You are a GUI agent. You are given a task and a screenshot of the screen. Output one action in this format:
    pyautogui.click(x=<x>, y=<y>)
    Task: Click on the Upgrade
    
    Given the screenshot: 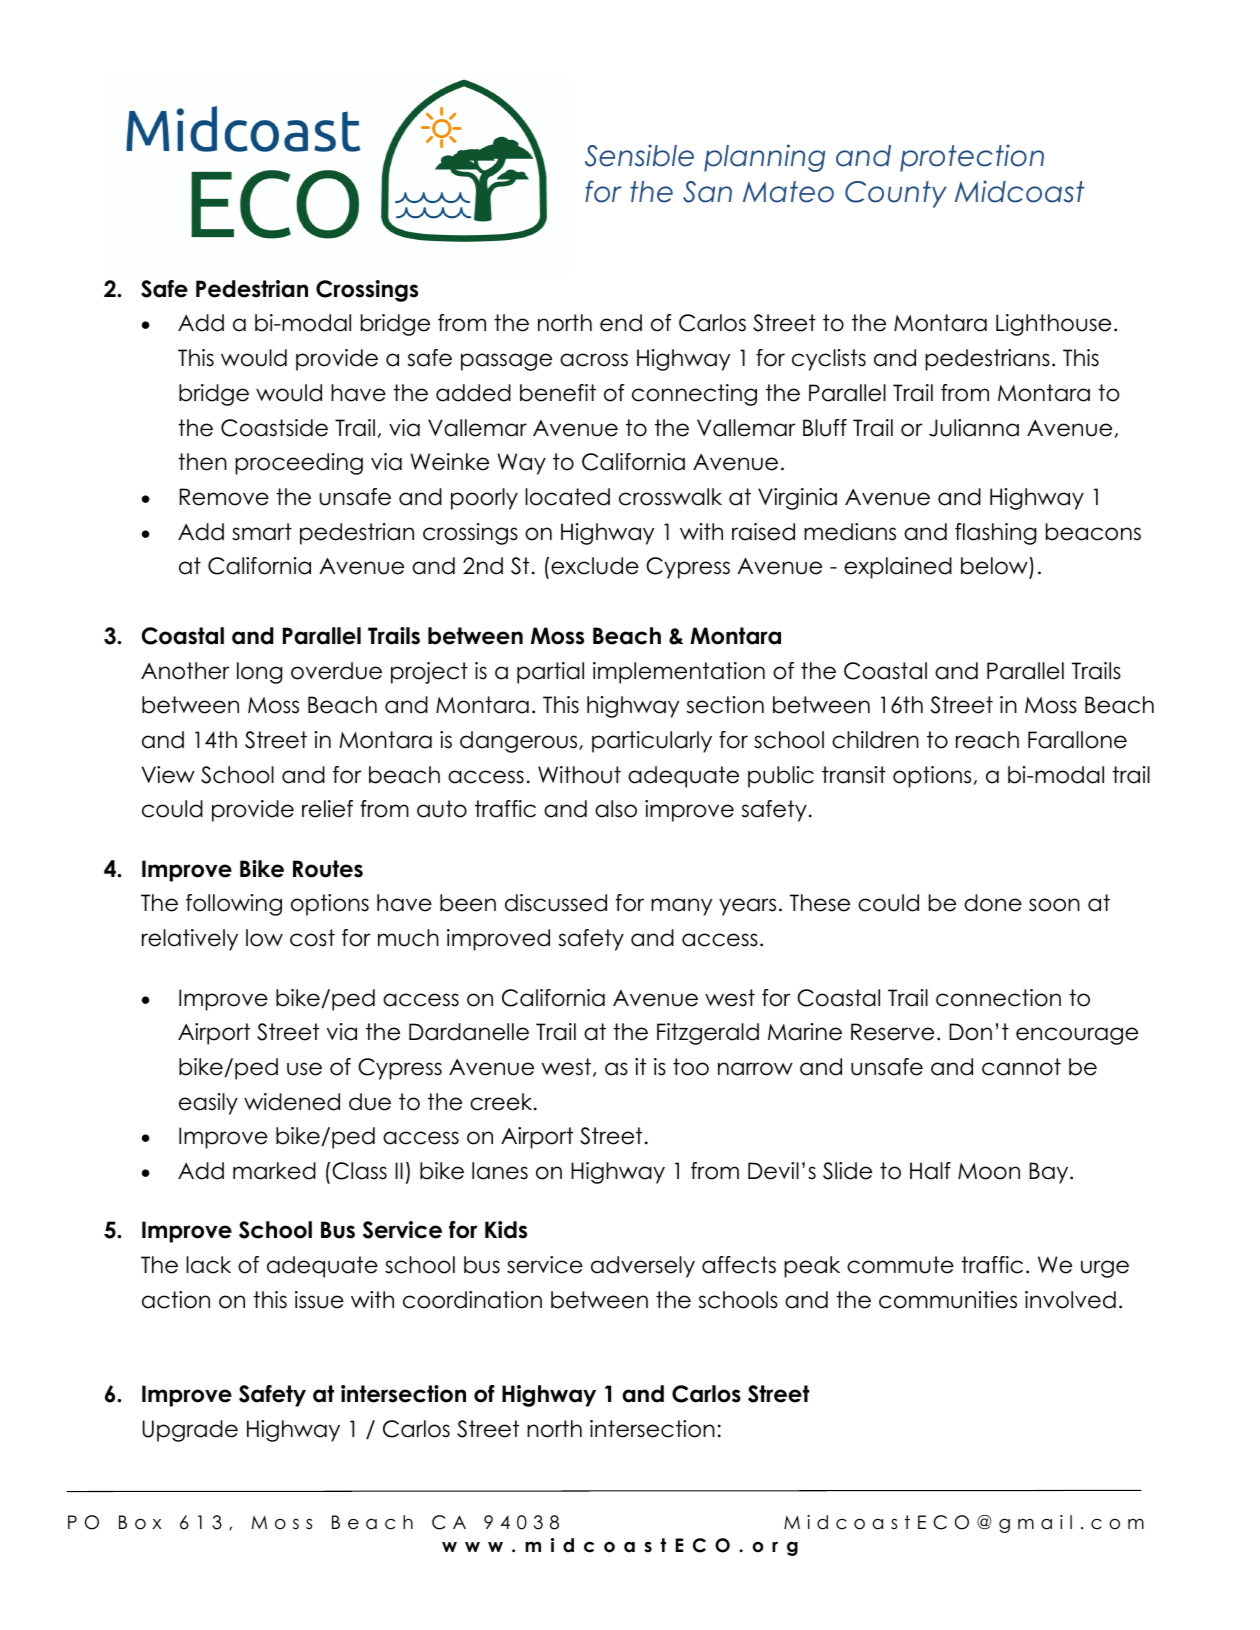 What is the action you would take?
    pyautogui.click(x=190, y=1431)
